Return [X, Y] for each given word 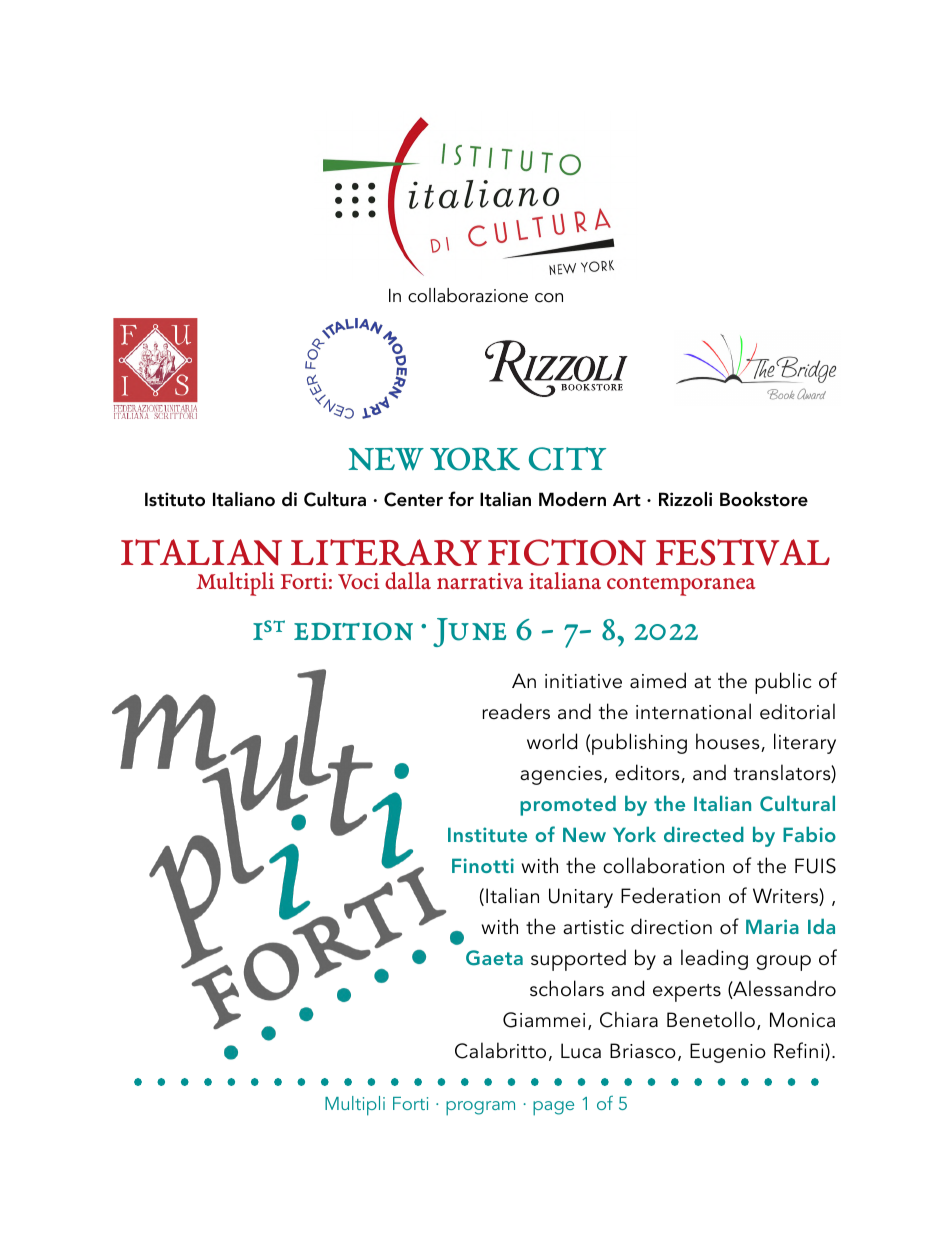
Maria [772, 926]
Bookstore [764, 499]
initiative [583, 681]
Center [413, 499]
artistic [593, 927]
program [480, 1108]
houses [729, 742]
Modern [572, 499]
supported [578, 960]
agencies [561, 775]
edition [353, 631]
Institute [487, 834]
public [783, 683]
